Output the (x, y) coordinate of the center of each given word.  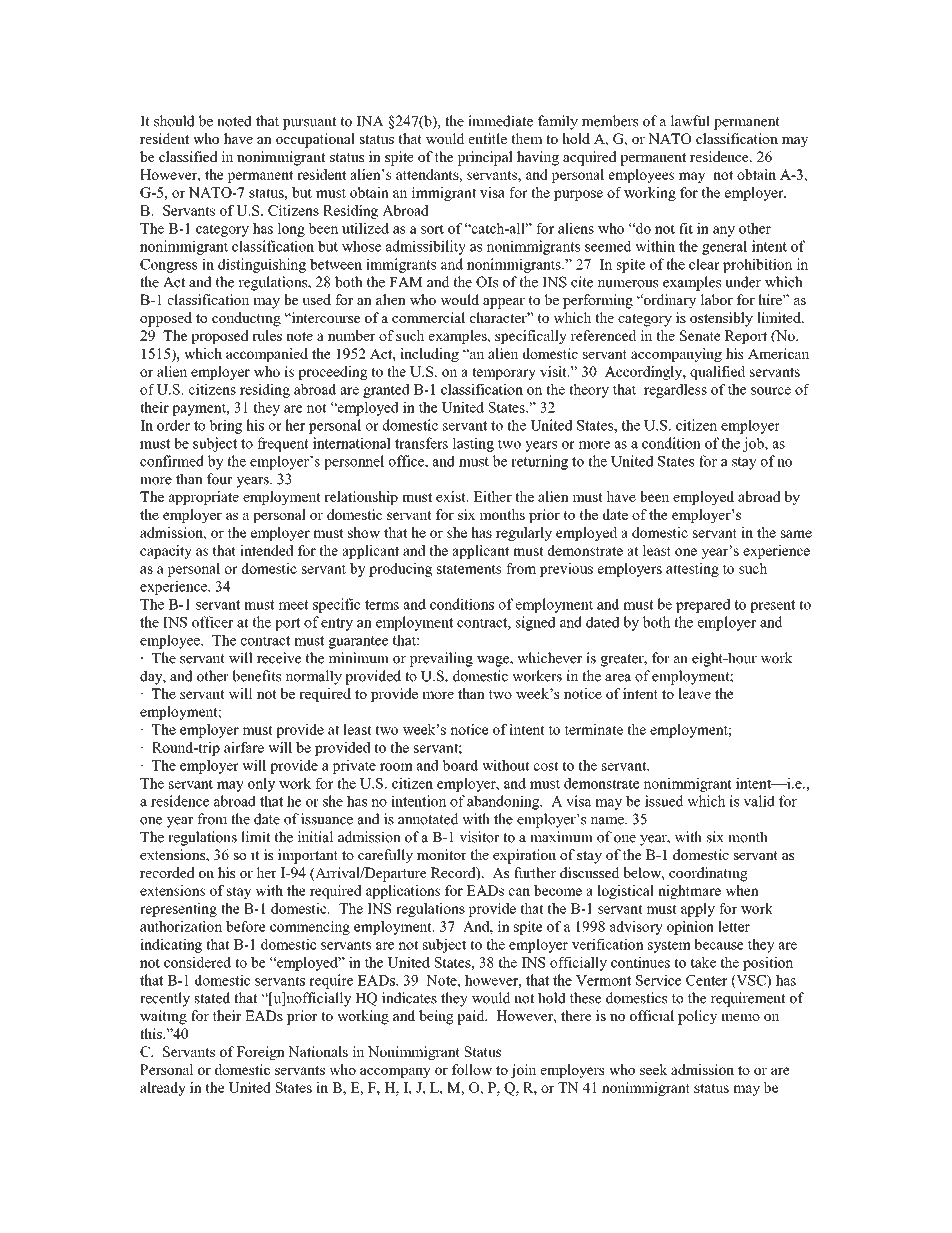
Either (492, 496)
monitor (442, 854)
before (246, 926)
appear (504, 303)
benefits (256, 676)
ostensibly (721, 319)
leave (694, 693)
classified (188, 156)
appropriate (204, 498)
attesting (692, 570)
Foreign (260, 1053)
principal (485, 158)
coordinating (708, 874)
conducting (246, 319)
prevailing (441, 659)
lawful (690, 121)
